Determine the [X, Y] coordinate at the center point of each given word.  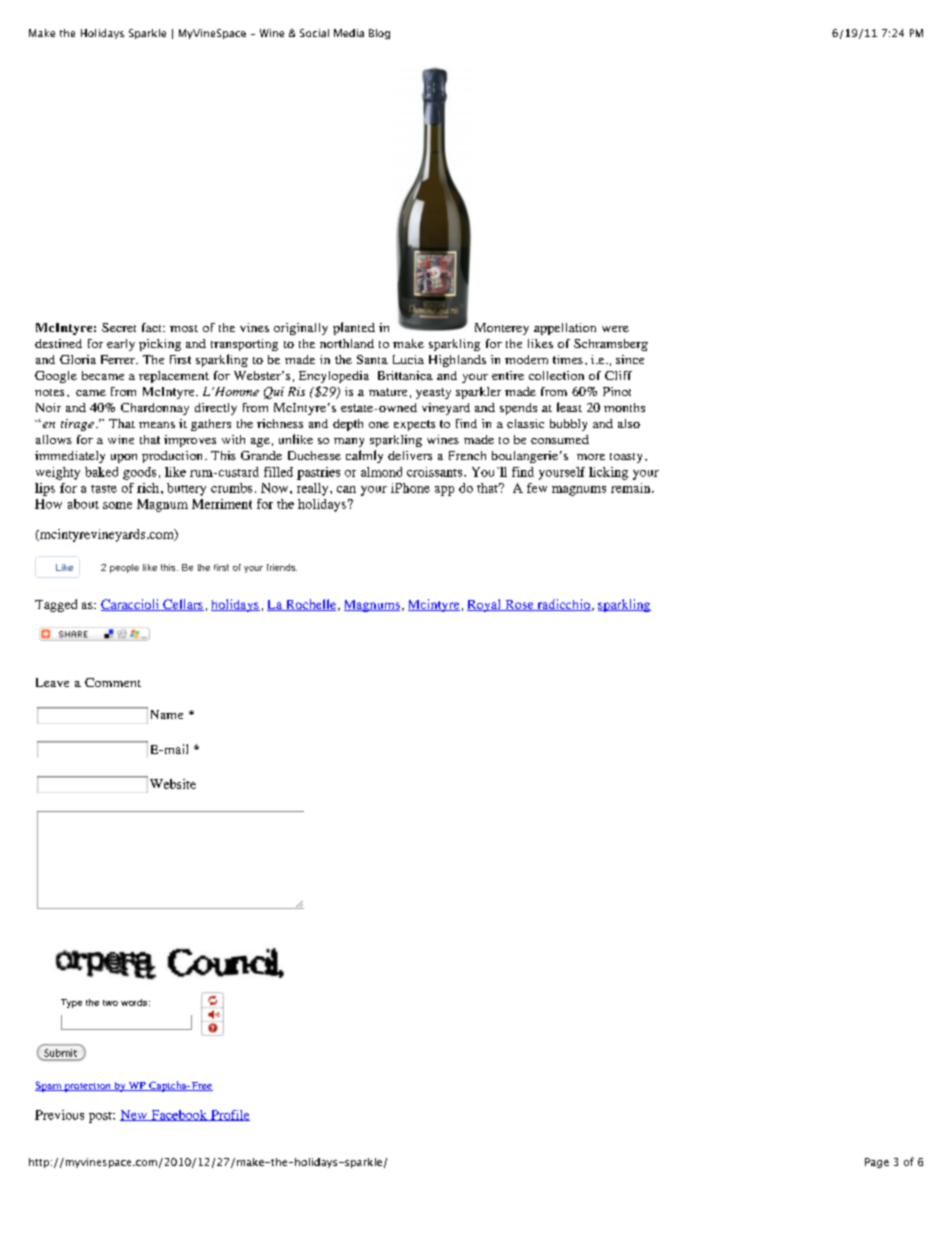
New [134, 1115]
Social [314, 33]
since [630, 359]
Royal [485, 605]
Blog [379, 34]
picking [160, 345]
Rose [519, 605]
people [124, 568]
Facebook [179, 1115]
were [615, 329]
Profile [229, 1115]
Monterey [502, 329]
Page [877, 1163]
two [110, 1003]
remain [632, 488]
